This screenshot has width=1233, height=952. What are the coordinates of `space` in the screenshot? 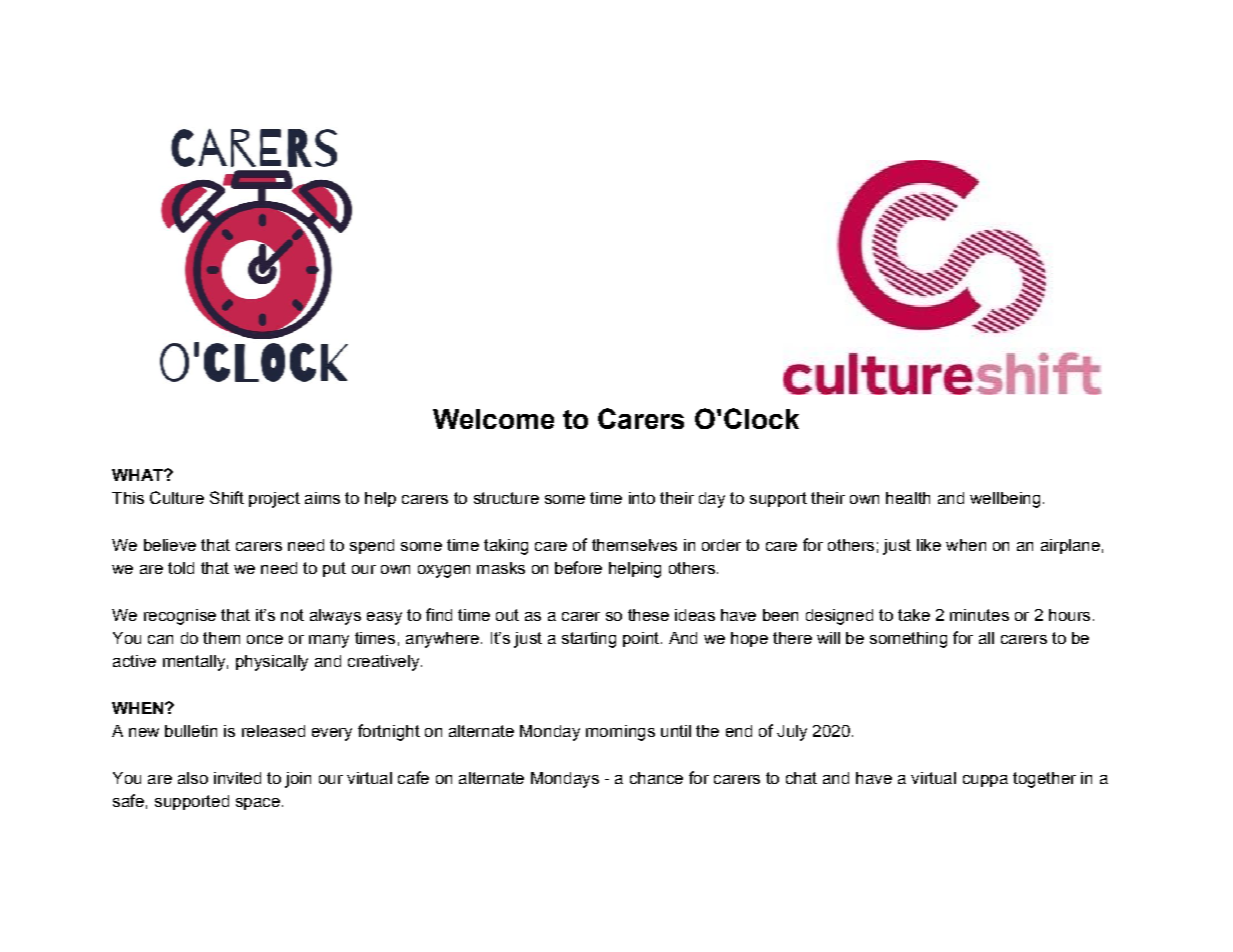 It's located at (258, 804).
